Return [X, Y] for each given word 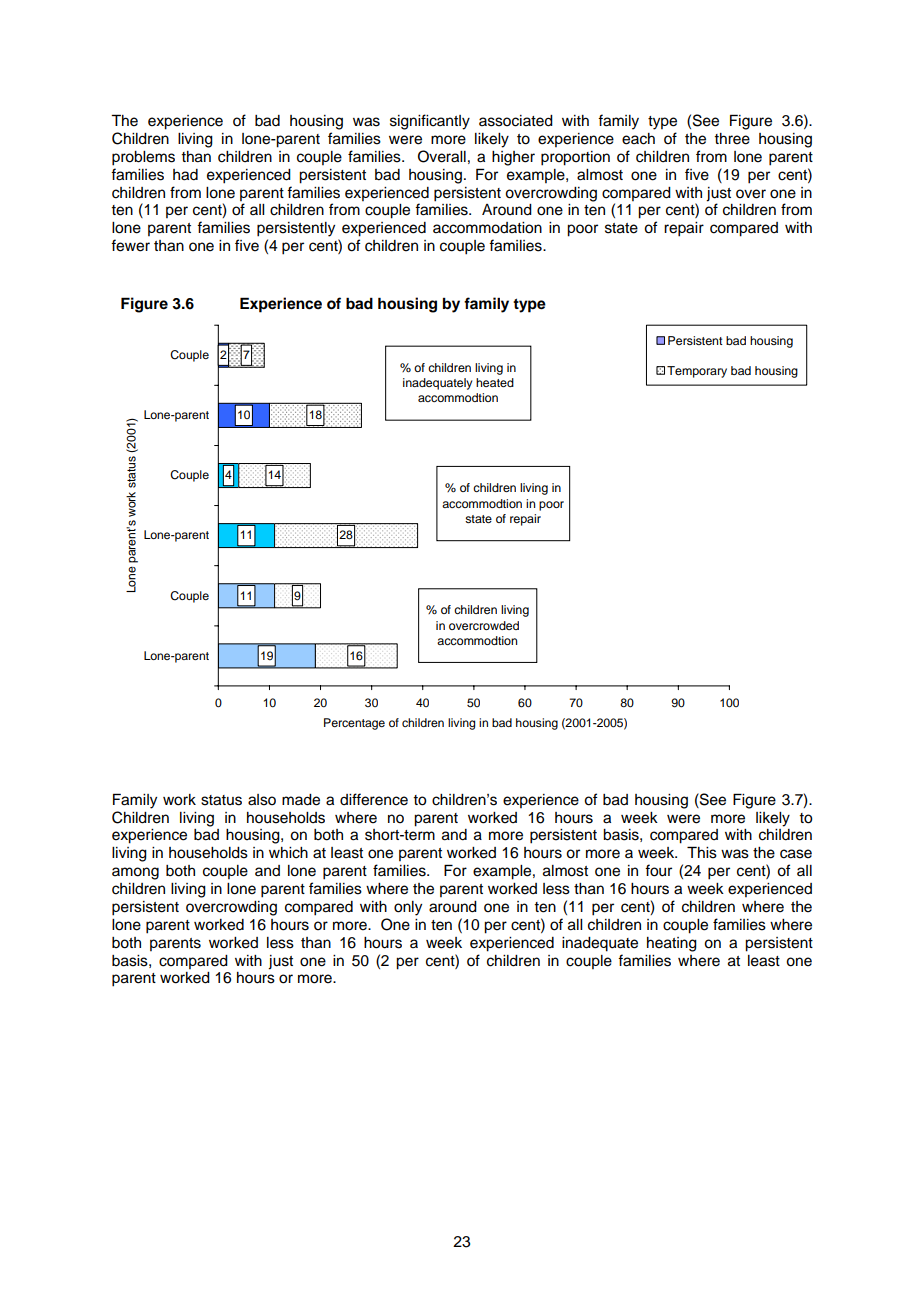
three [732, 139]
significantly [430, 122]
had [185, 175]
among [135, 873]
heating [672, 944]
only [408, 908]
